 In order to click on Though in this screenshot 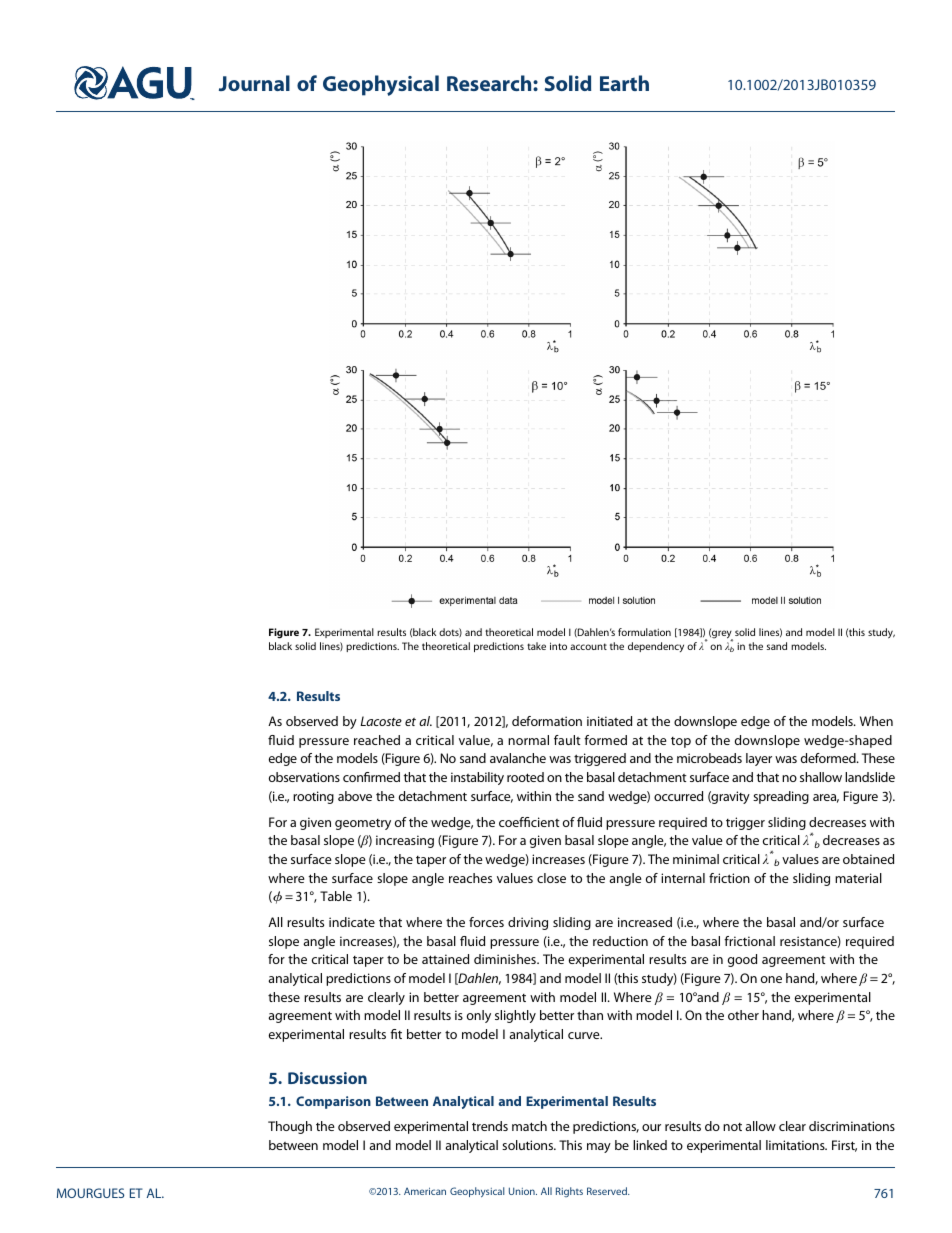, I will do `click(290, 1127)`.
